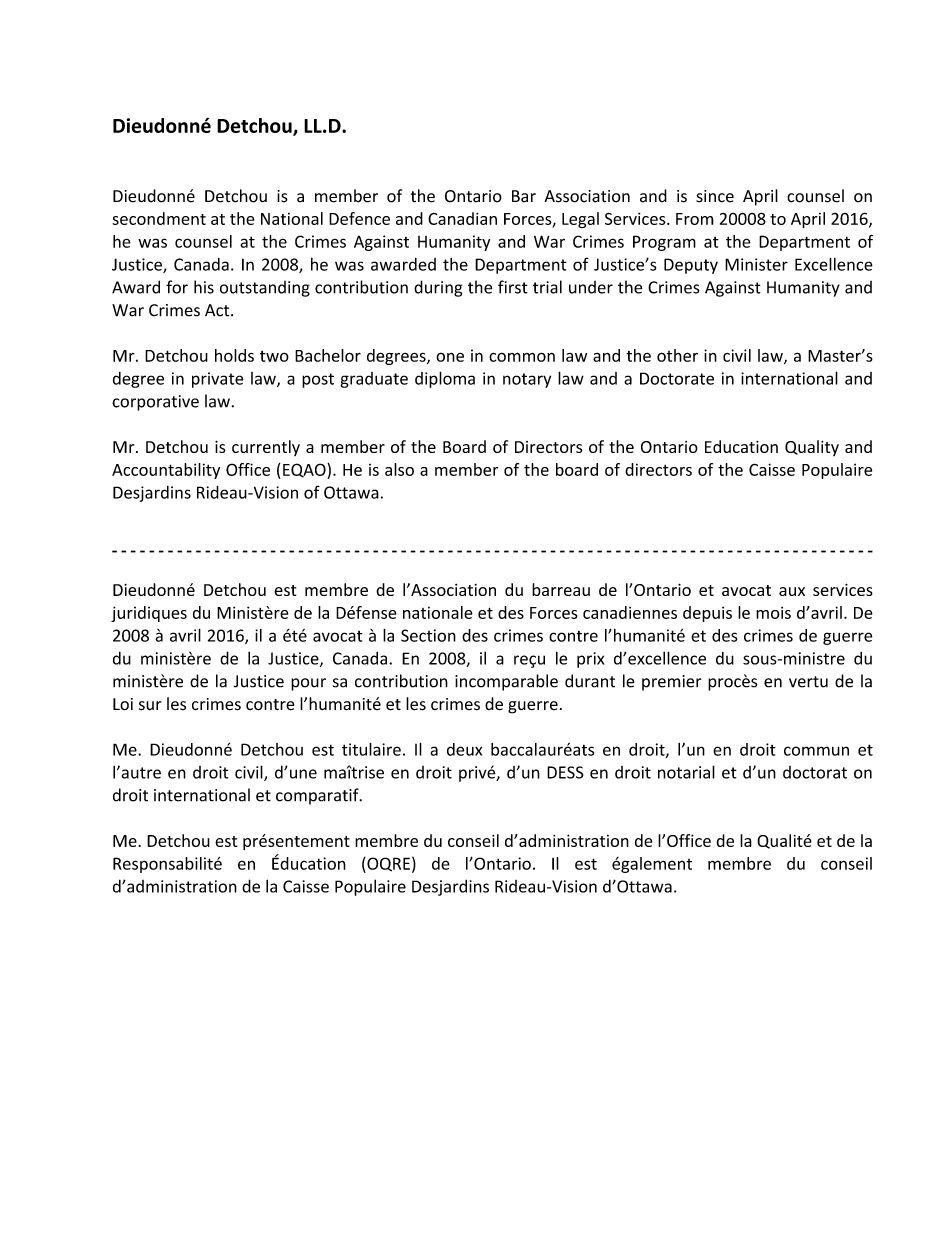  What do you see at coordinates (695, 219) in the screenshot?
I see `From` at bounding box center [695, 219].
